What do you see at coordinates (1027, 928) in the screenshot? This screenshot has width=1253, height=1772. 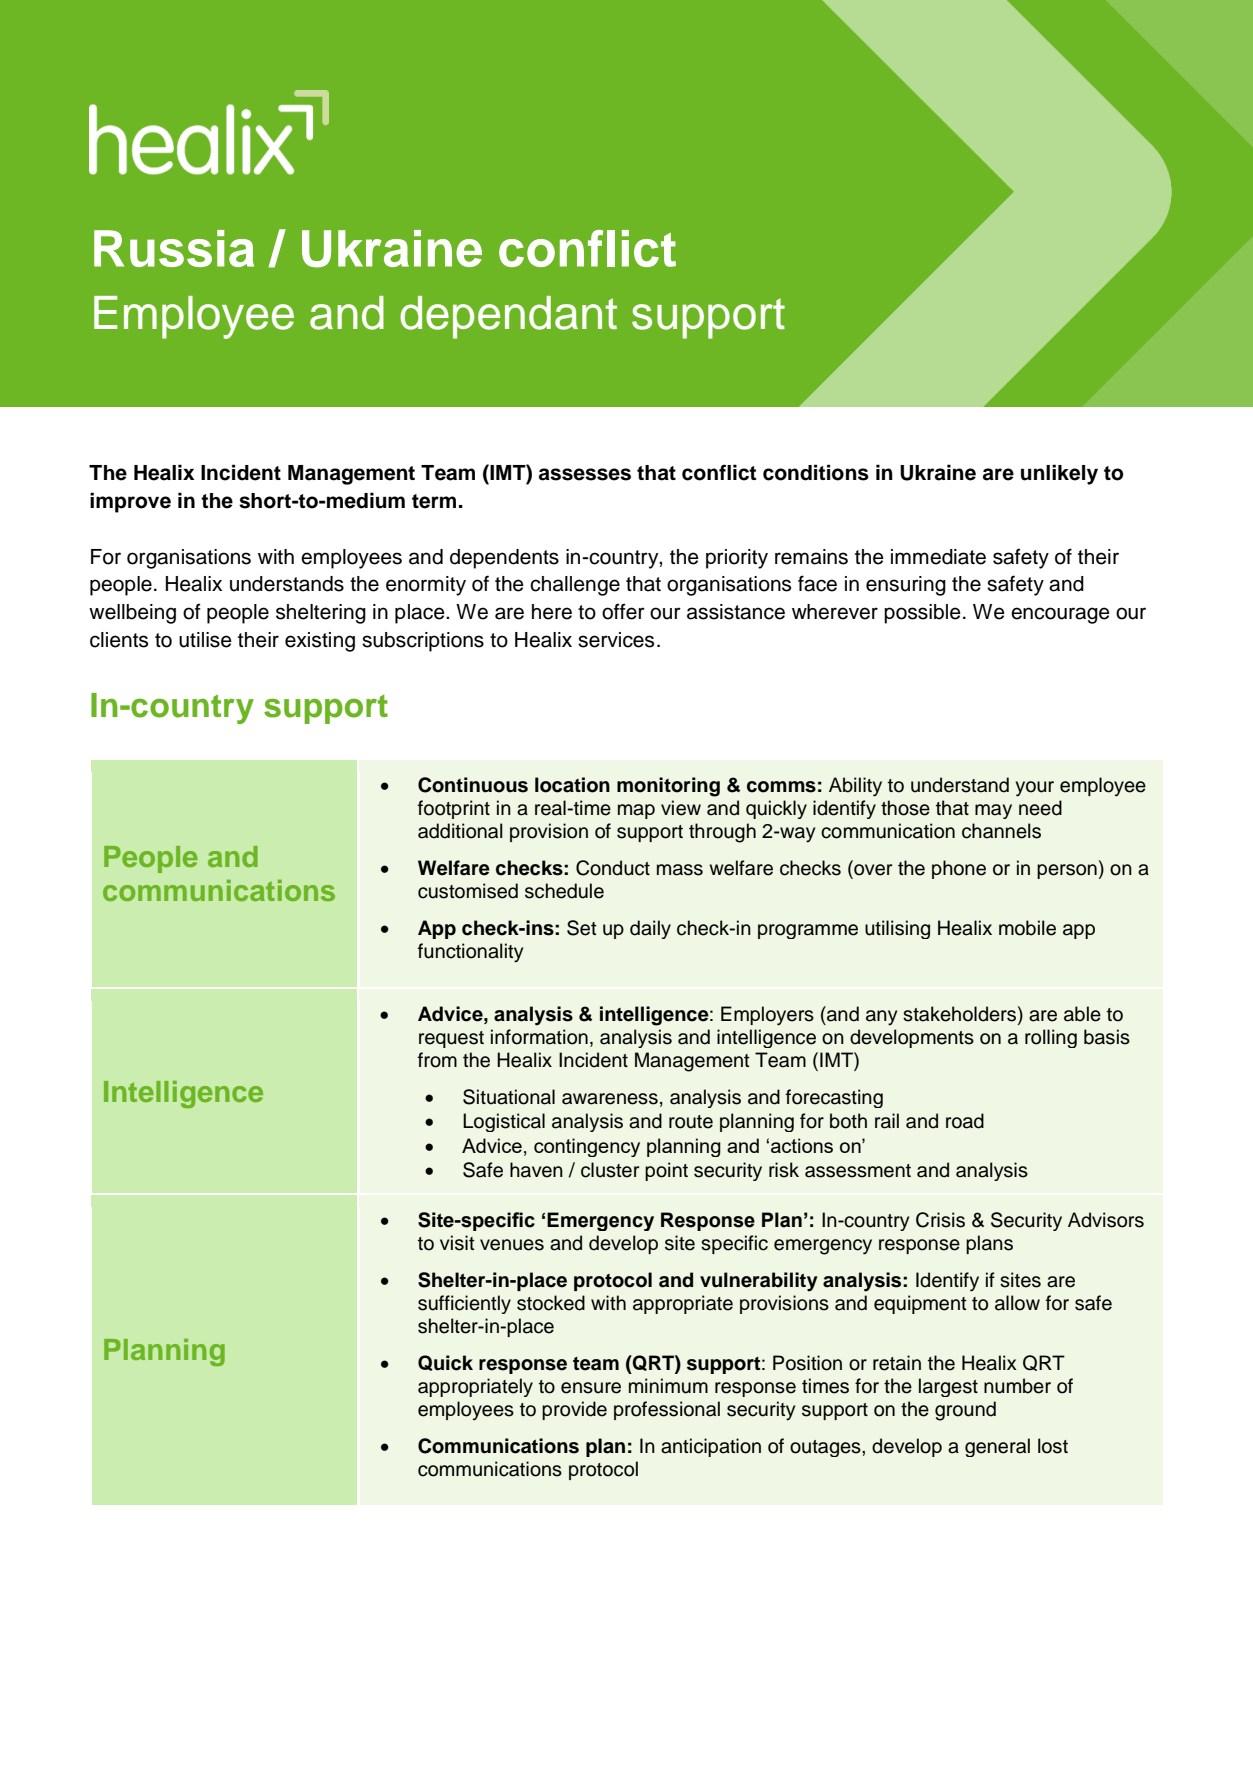 I see `mobile` at bounding box center [1027, 928].
